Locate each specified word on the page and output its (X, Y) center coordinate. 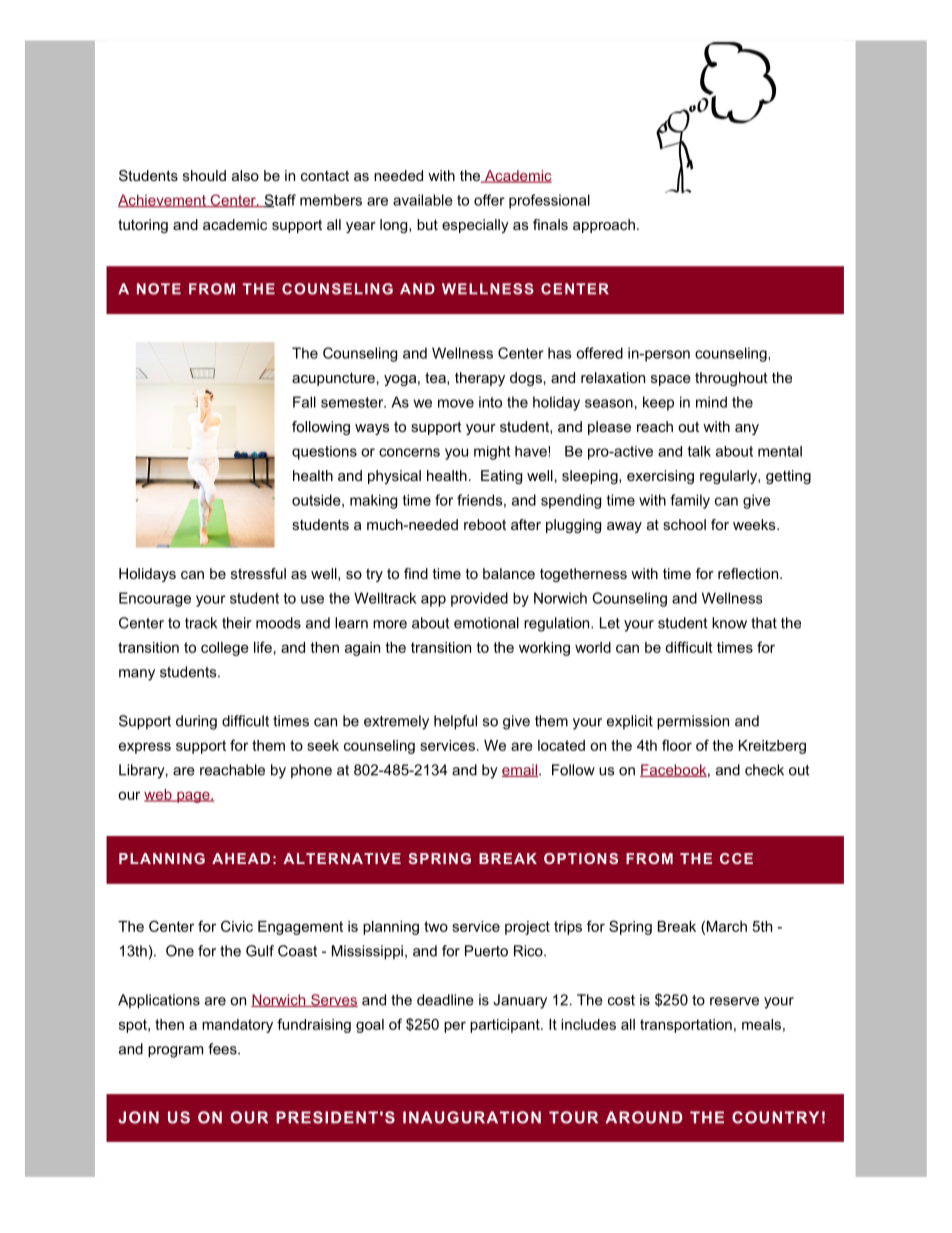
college (225, 649)
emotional (486, 623)
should (204, 175)
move (456, 403)
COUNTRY (775, 1117)
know (729, 623)
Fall (304, 402)
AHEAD (241, 858)
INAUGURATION (472, 1117)
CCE (736, 858)
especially (475, 226)
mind (711, 402)
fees (223, 1049)
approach (604, 226)
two (436, 926)
